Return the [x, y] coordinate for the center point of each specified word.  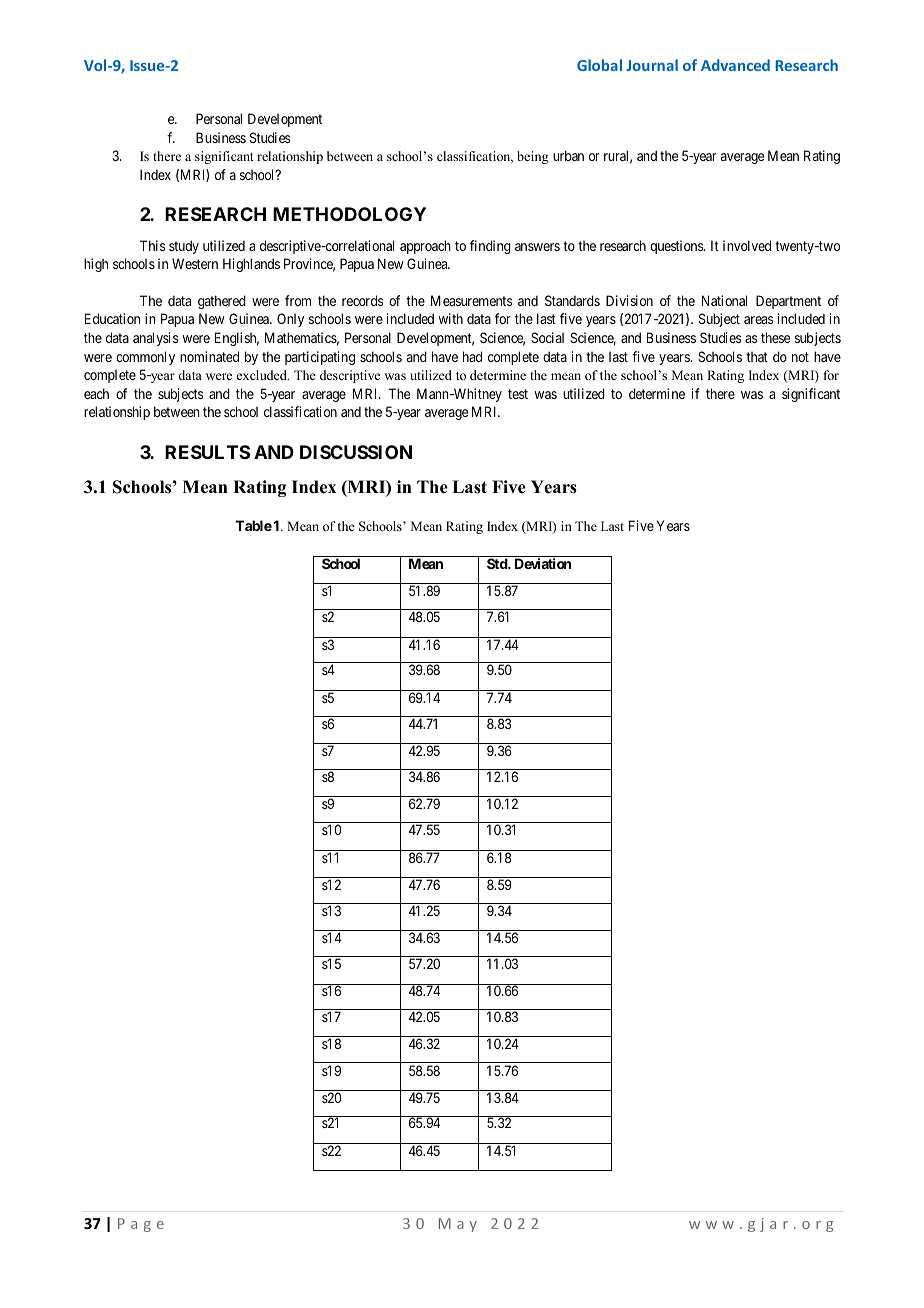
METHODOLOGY [349, 214]
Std [498, 563]
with [451, 318]
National [724, 300]
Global [599, 65]
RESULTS [207, 452]
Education [112, 318]
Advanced [735, 65]
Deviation [543, 563]
